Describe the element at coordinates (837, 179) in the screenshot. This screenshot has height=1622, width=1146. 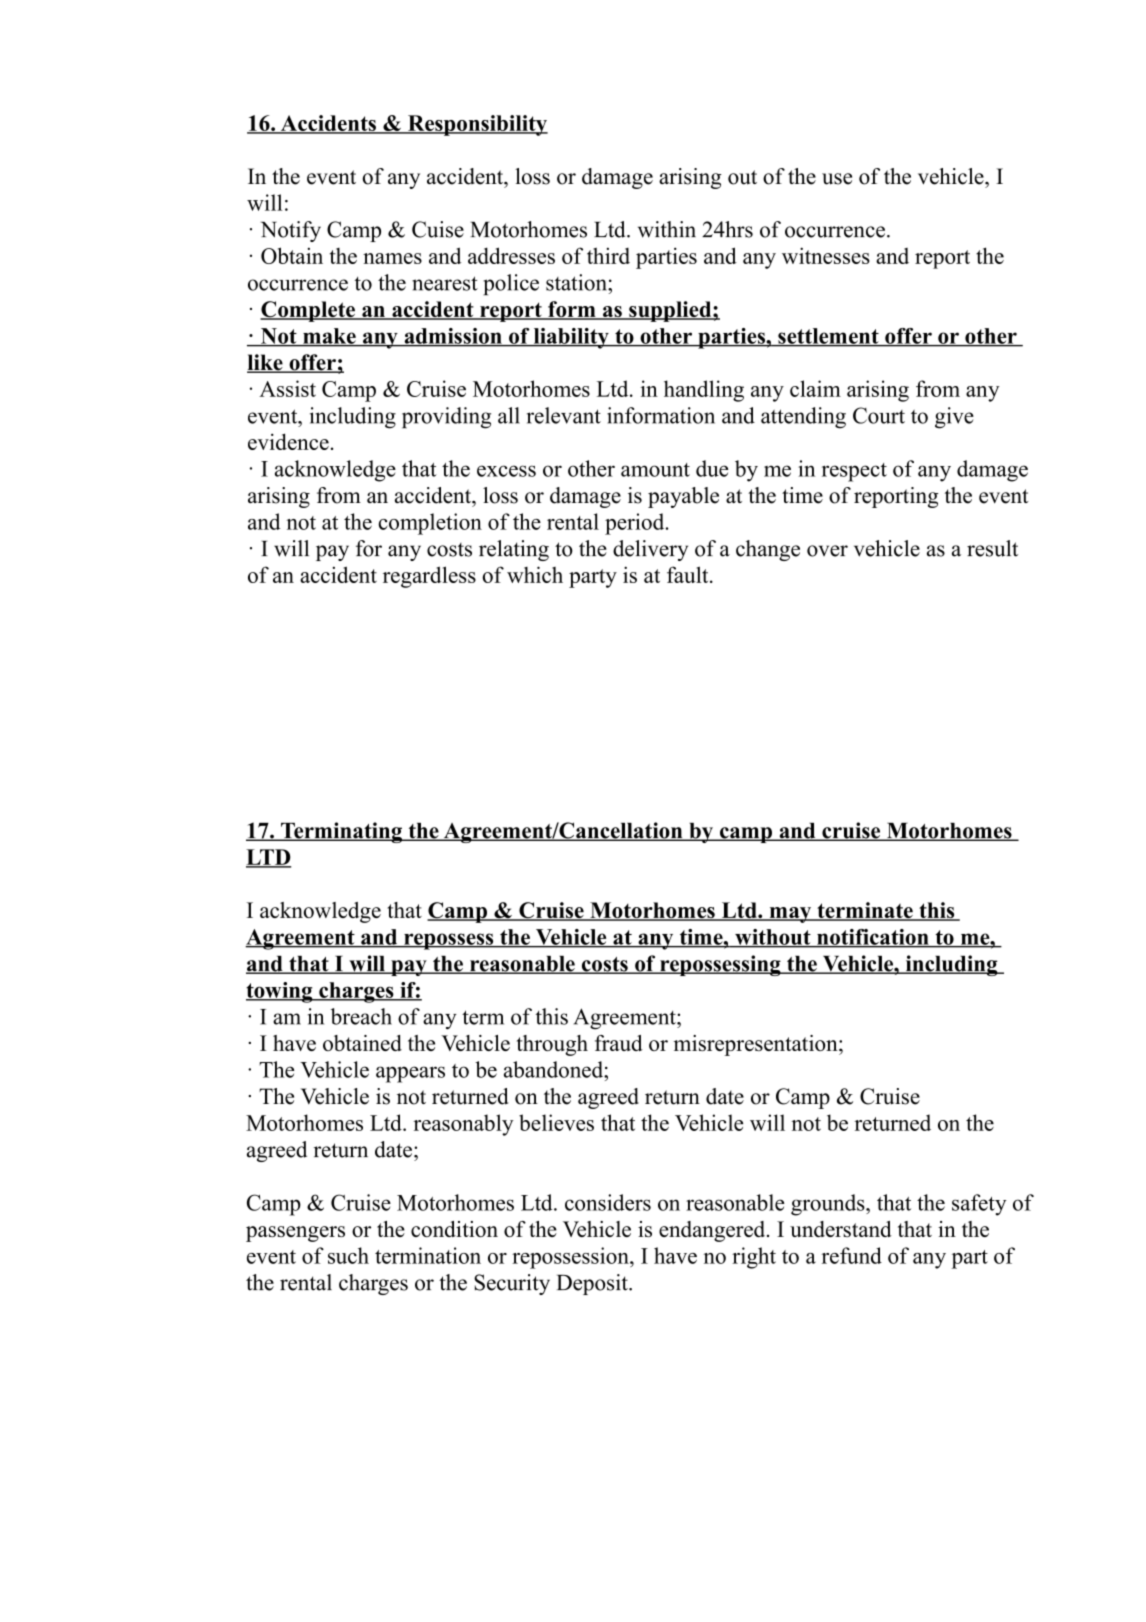
I see `use` at that location.
